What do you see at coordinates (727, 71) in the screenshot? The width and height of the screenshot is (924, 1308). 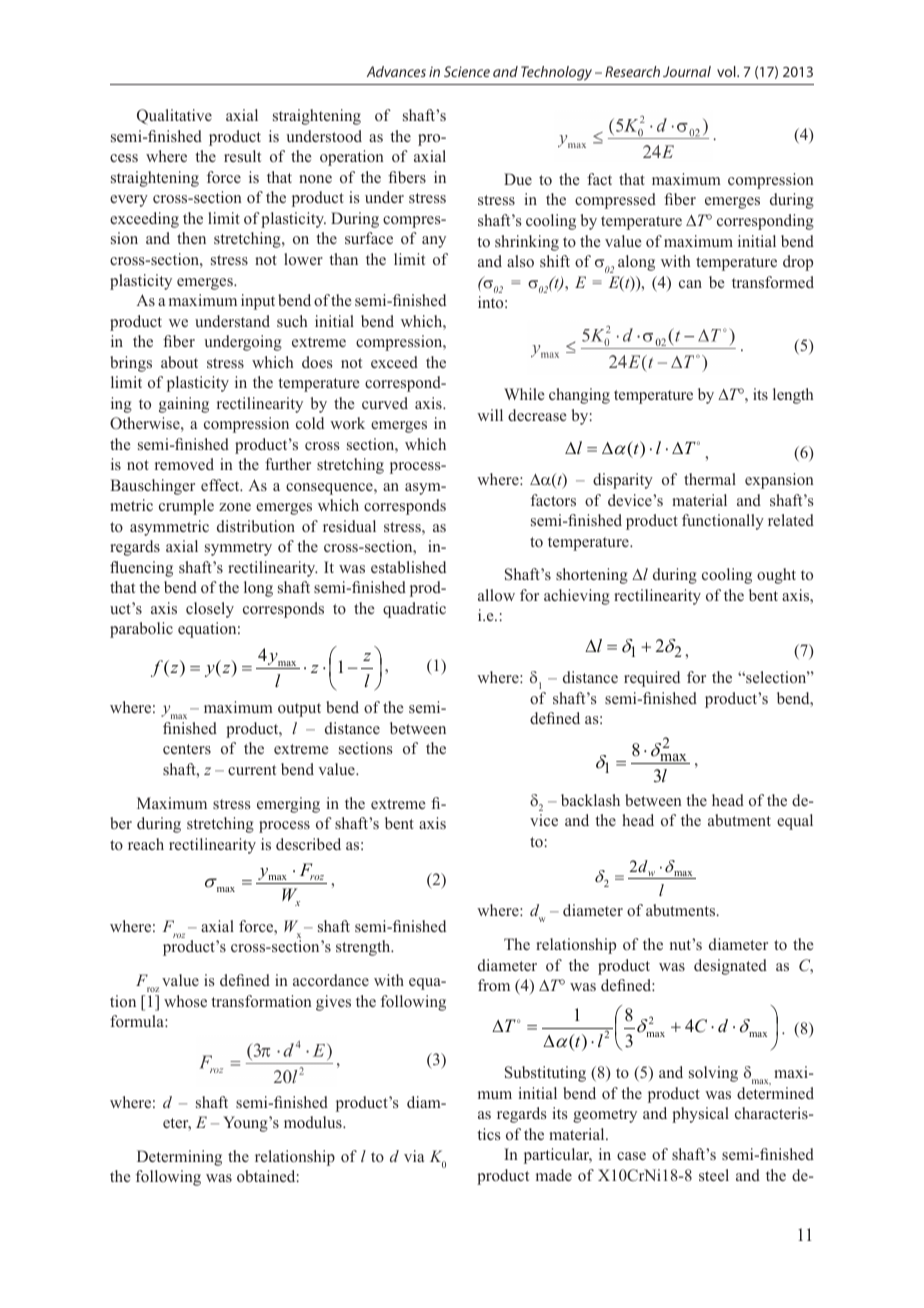 I see `vol` at bounding box center [727, 71].
